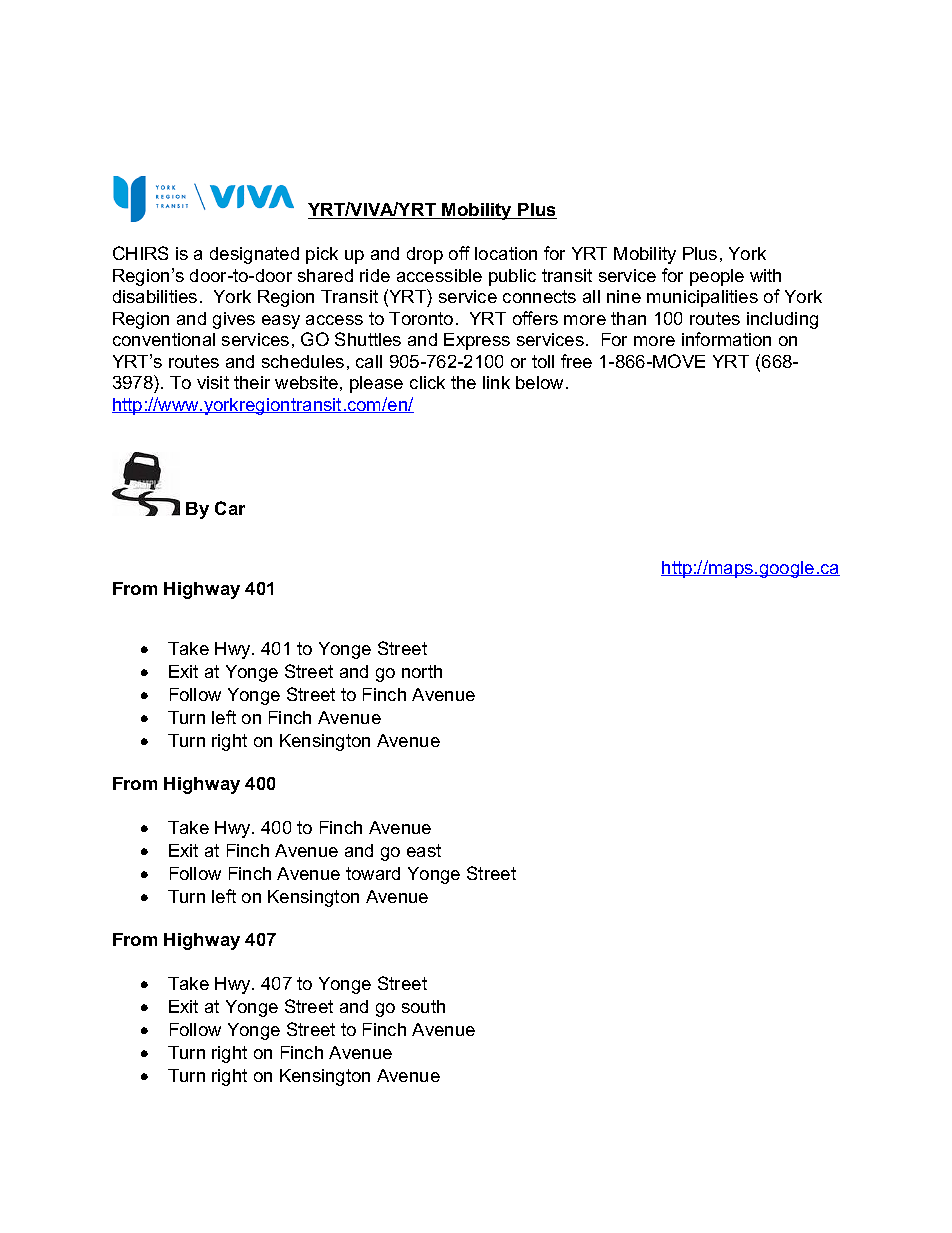 The image size is (952, 1233). Describe the element at coordinates (496, 382) in the screenshot. I see `link` at that location.
